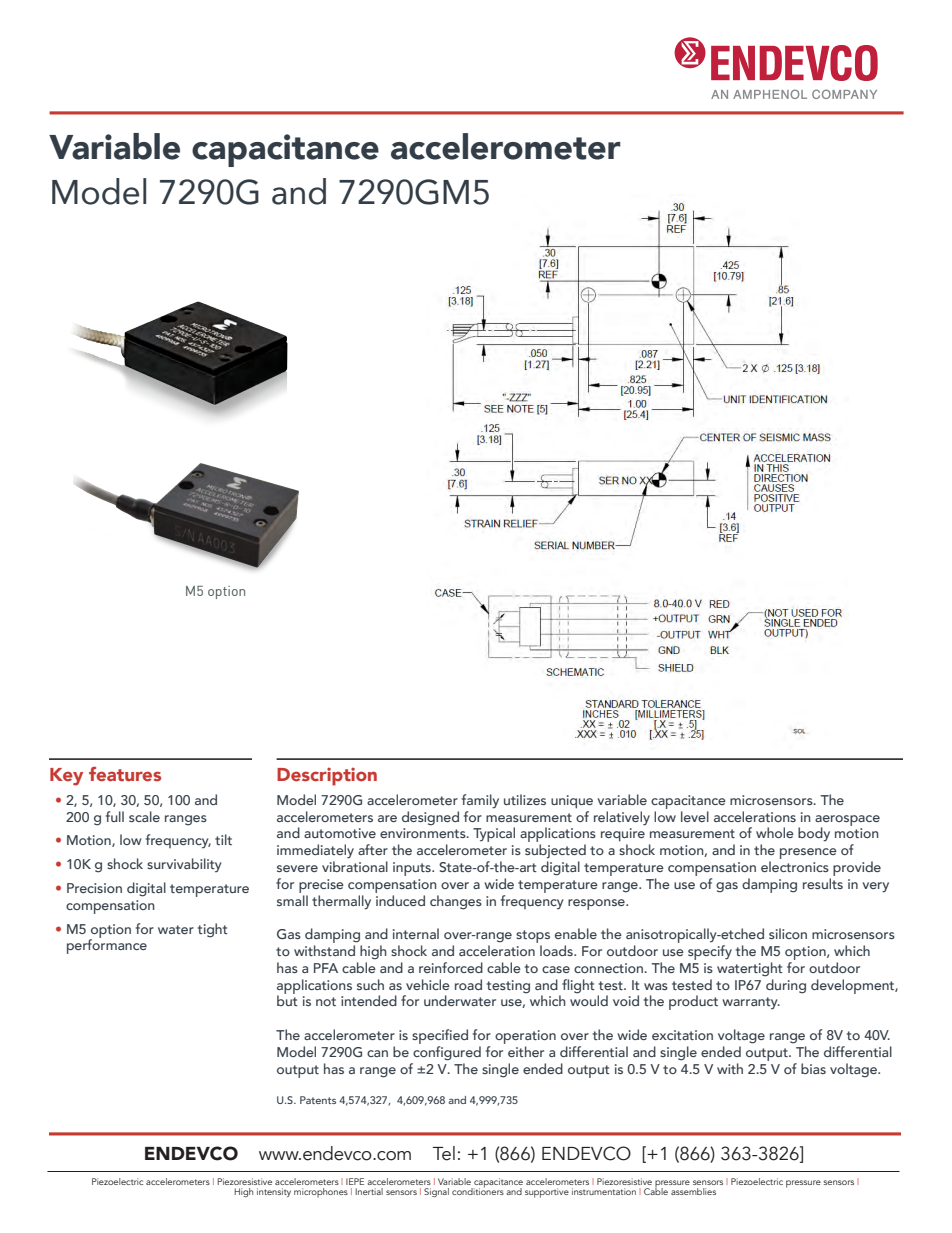  I want to click on bias, so click(813, 1068).
